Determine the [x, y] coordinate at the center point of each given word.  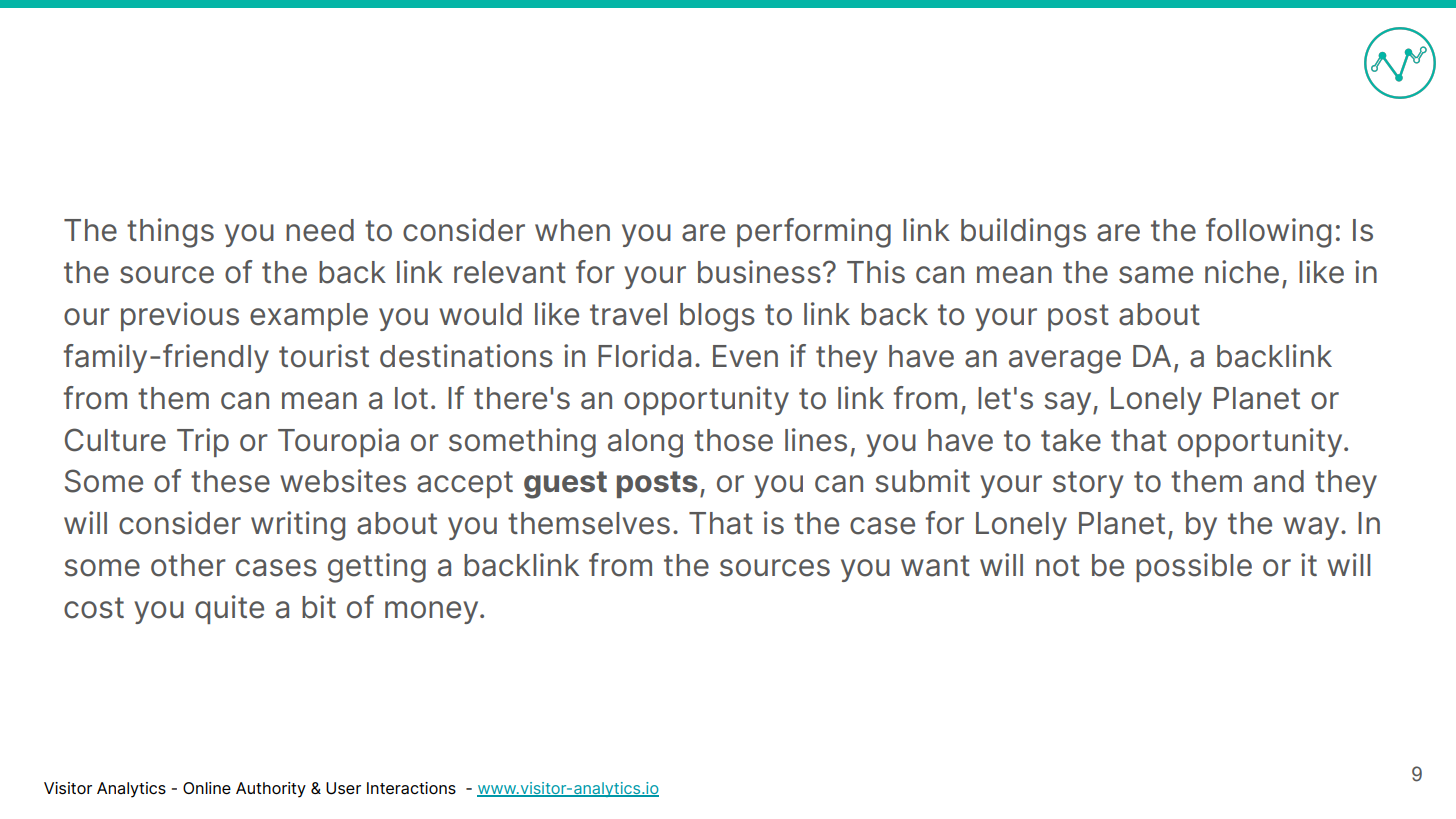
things [170, 233]
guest [565, 485]
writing [298, 526]
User [343, 788]
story [1088, 484]
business [759, 272]
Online [207, 788]
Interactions [411, 788]
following [1268, 233]
